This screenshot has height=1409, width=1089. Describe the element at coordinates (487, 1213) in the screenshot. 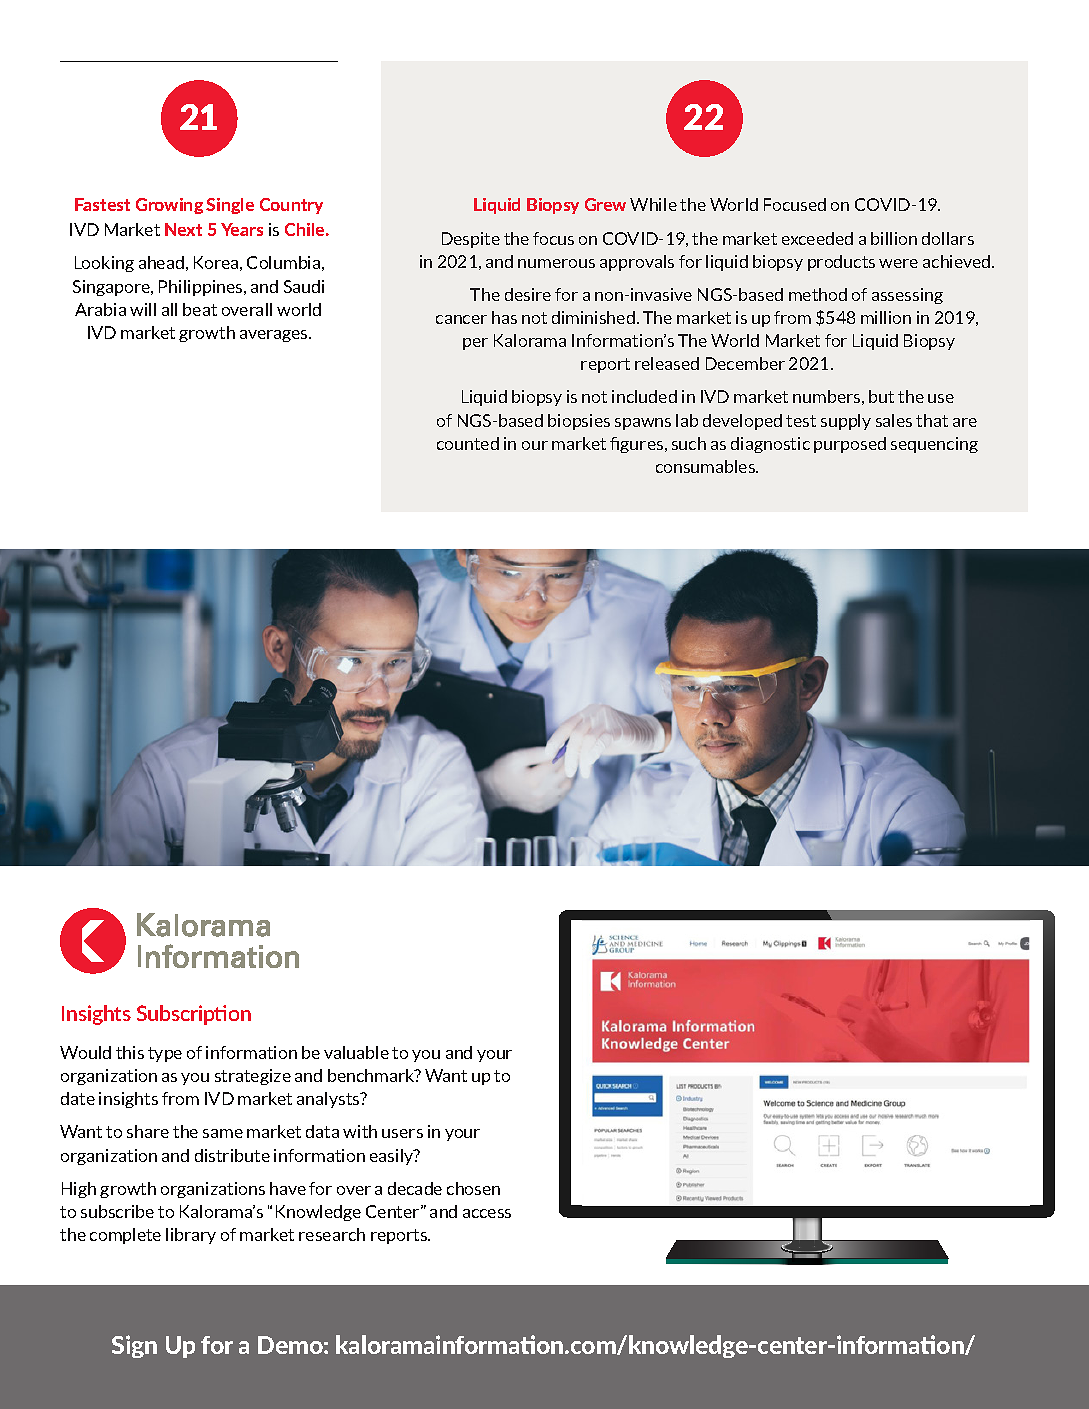

I see `access` at that location.
